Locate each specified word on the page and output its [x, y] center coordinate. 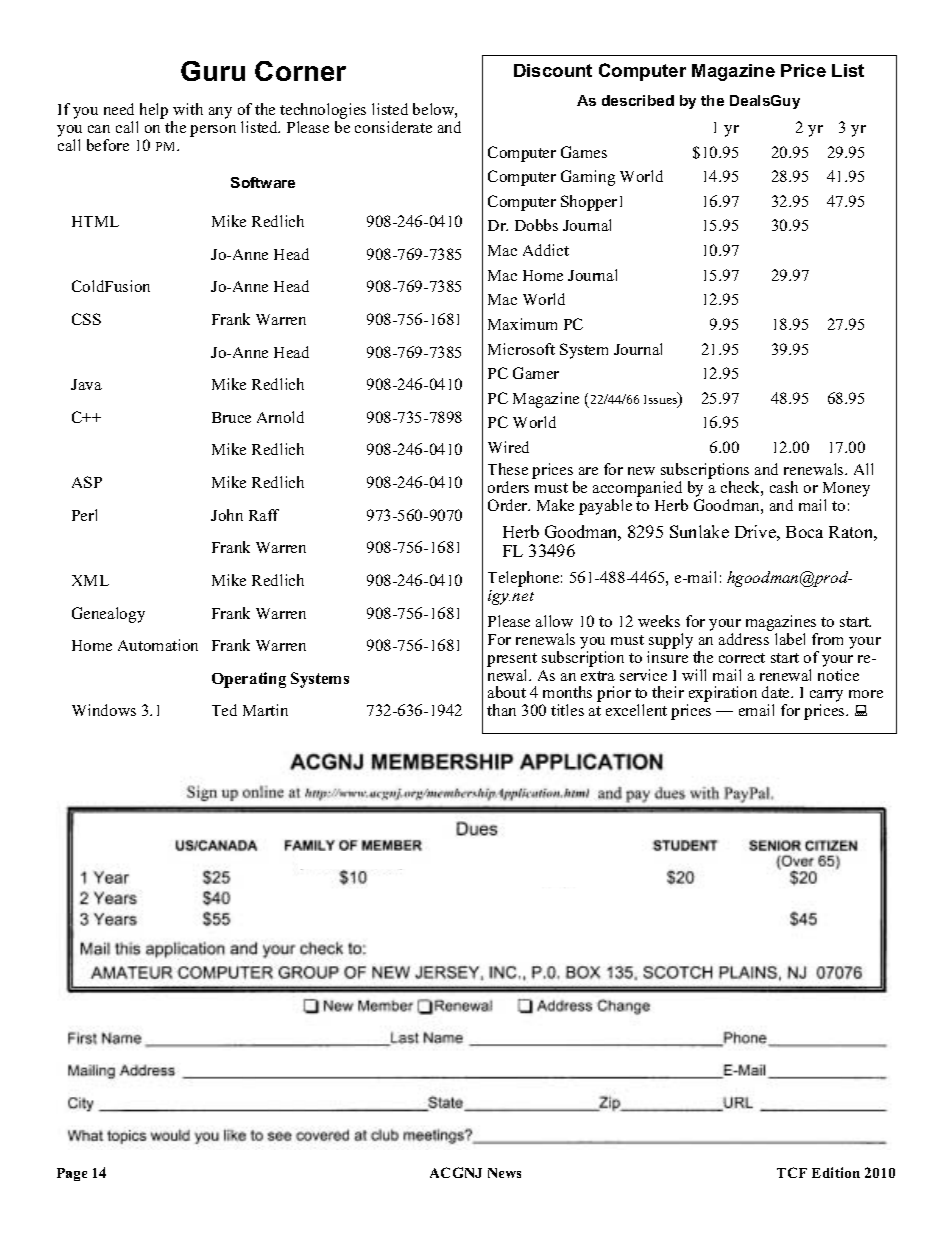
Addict [546, 250]
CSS [86, 319]
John [227, 515]
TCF [792, 1172]
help [154, 111]
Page [72, 1174]
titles [567, 710]
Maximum [522, 324]
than [501, 710]
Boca [804, 532]
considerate [393, 127]
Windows [104, 710]
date [777, 692]
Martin [265, 710]
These [508, 469]
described [638, 100]
